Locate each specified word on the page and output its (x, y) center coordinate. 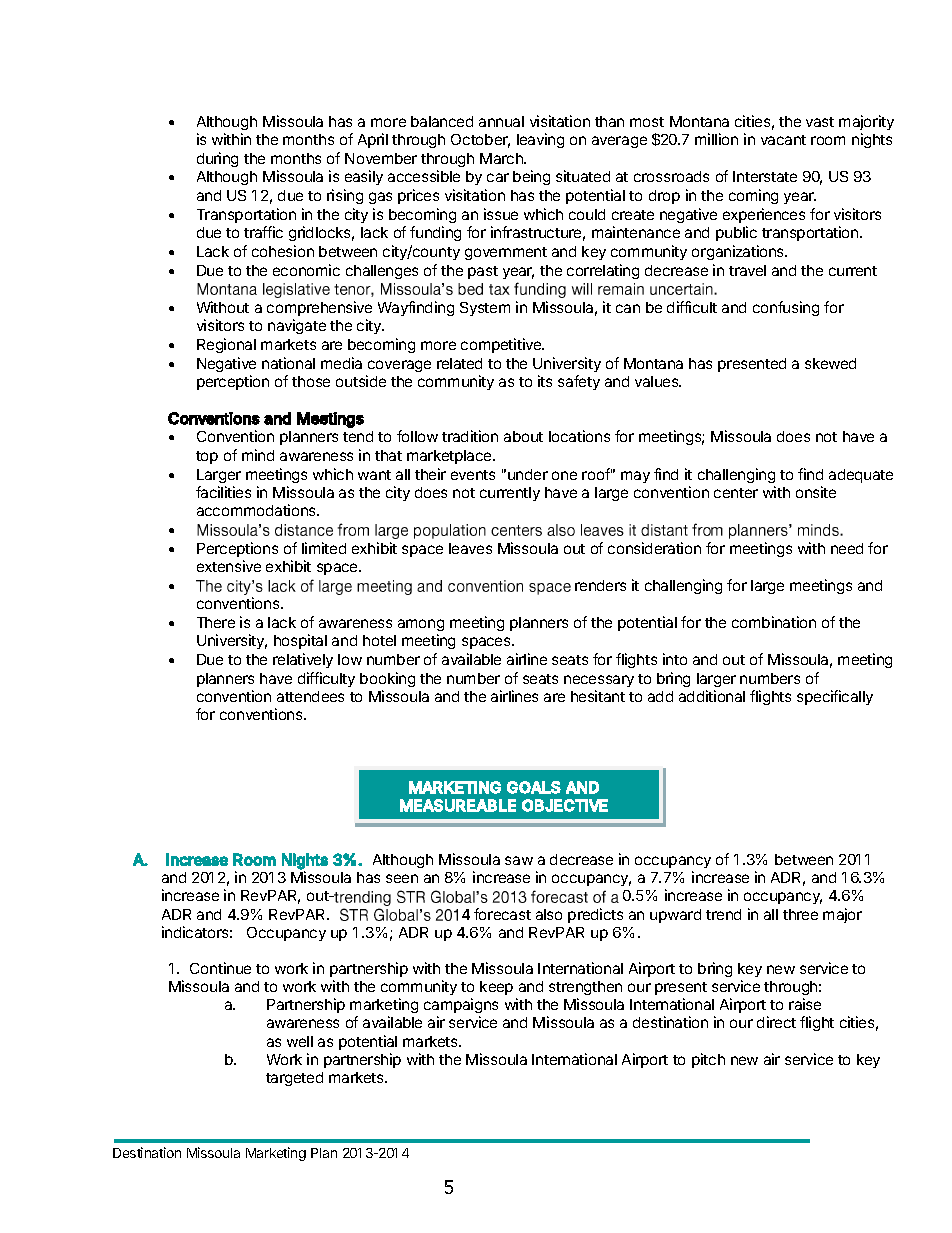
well (300, 1041)
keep (496, 988)
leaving (540, 140)
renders (600, 585)
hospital (300, 641)
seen (402, 878)
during (217, 159)
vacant (783, 140)
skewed (830, 363)
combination (774, 622)
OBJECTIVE (565, 805)
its (545, 381)
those (311, 381)
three (800, 914)
